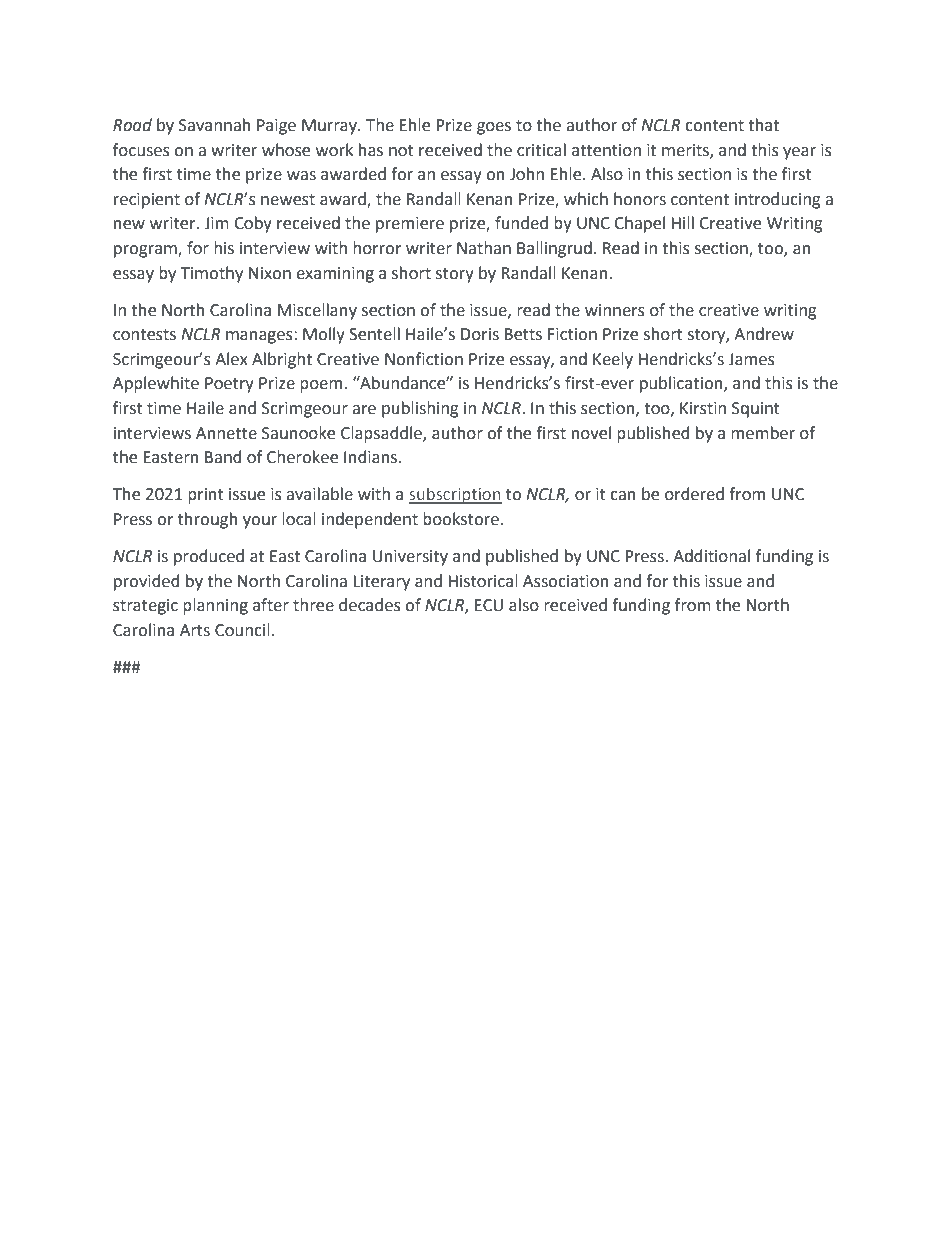 This document has width=952, height=1233. I want to click on ECU, so click(489, 605).
